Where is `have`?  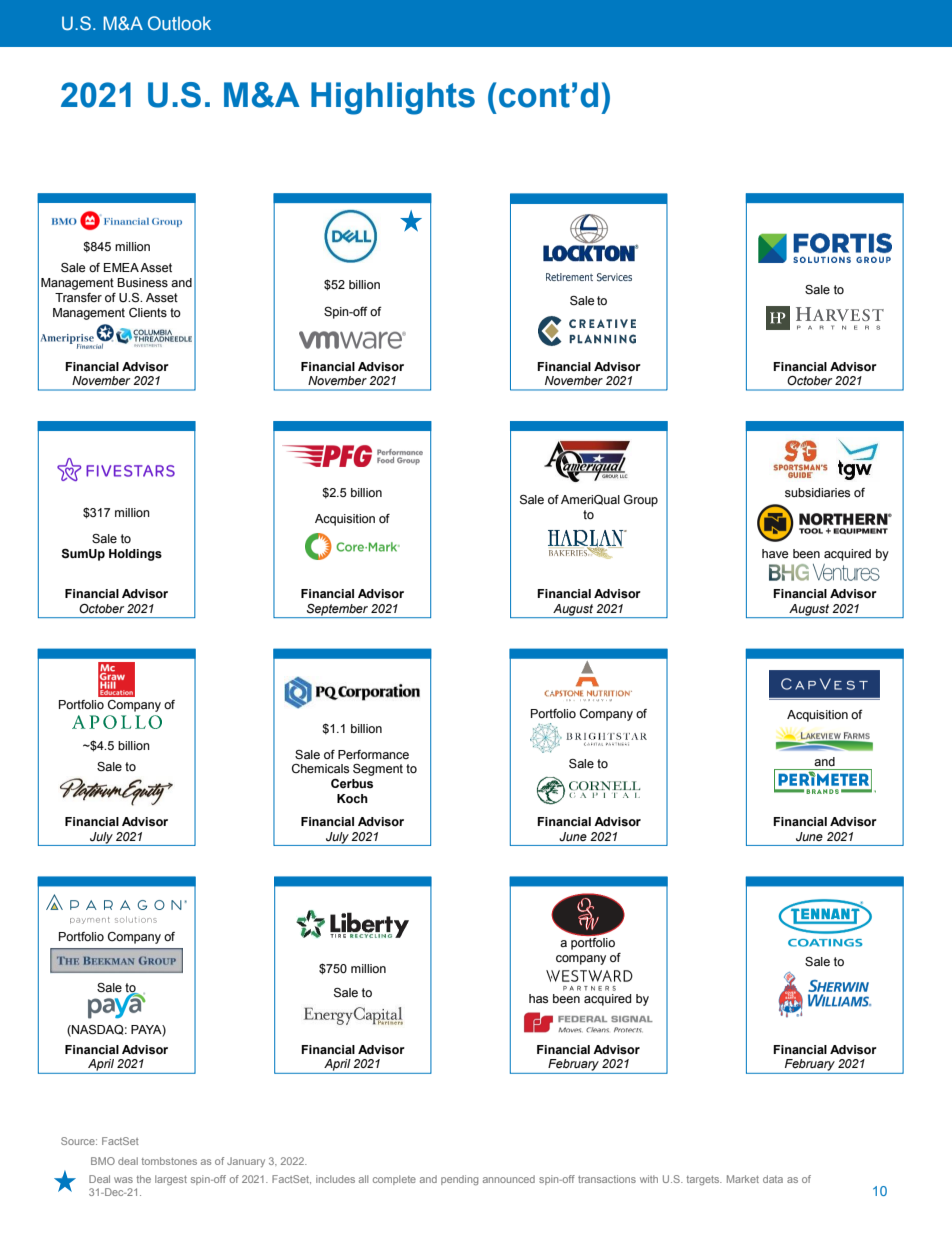
have is located at coordinates (775, 553).
